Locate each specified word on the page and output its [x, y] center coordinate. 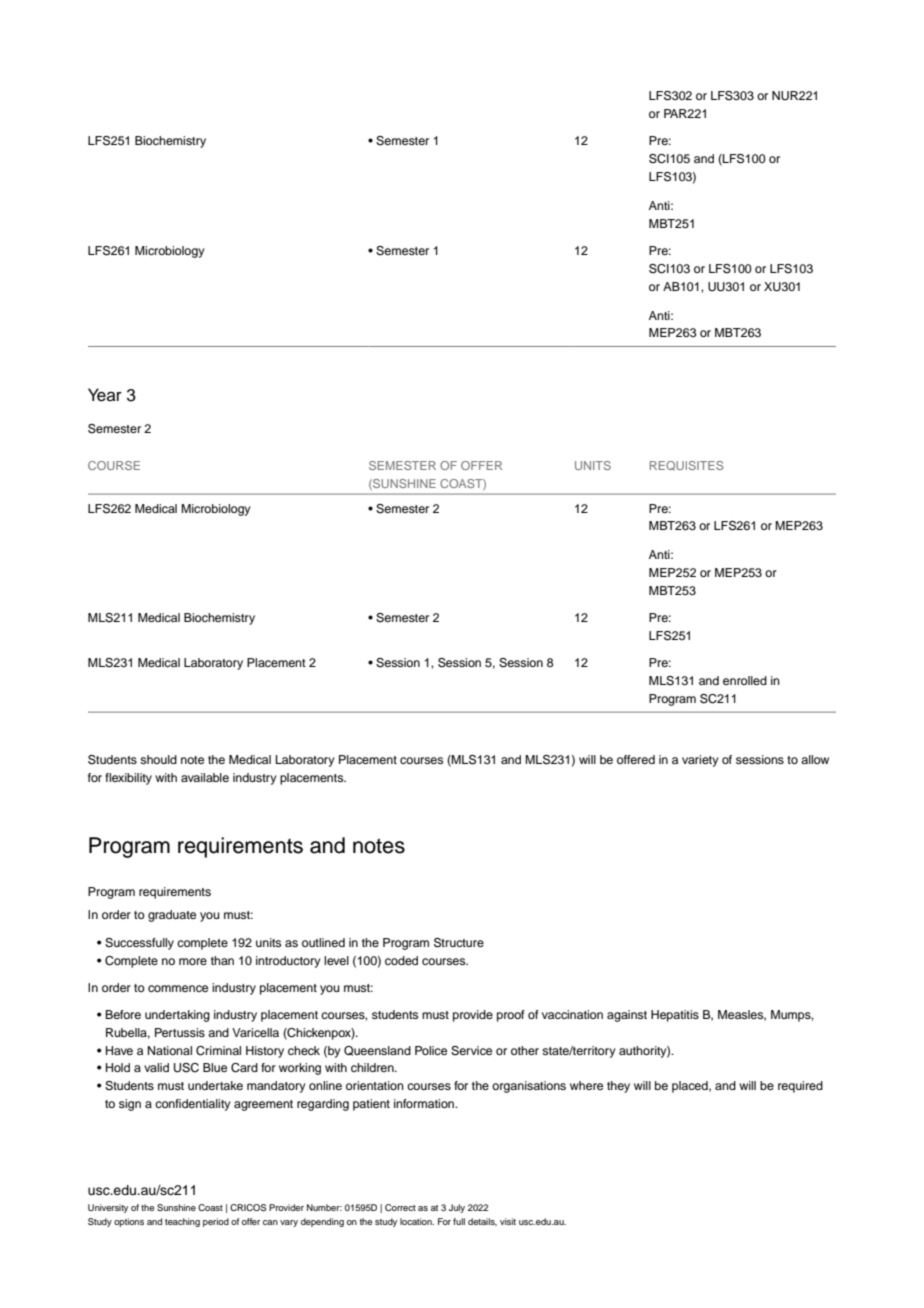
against [627, 1016]
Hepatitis [675, 1016]
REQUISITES [687, 466]
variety [700, 761]
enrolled [745, 680]
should [158, 759]
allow [815, 759]
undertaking [177, 1016]
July [456, 1208]
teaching [182, 1222]
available [205, 777]
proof [511, 1016]
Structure [459, 943]
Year [105, 395]
